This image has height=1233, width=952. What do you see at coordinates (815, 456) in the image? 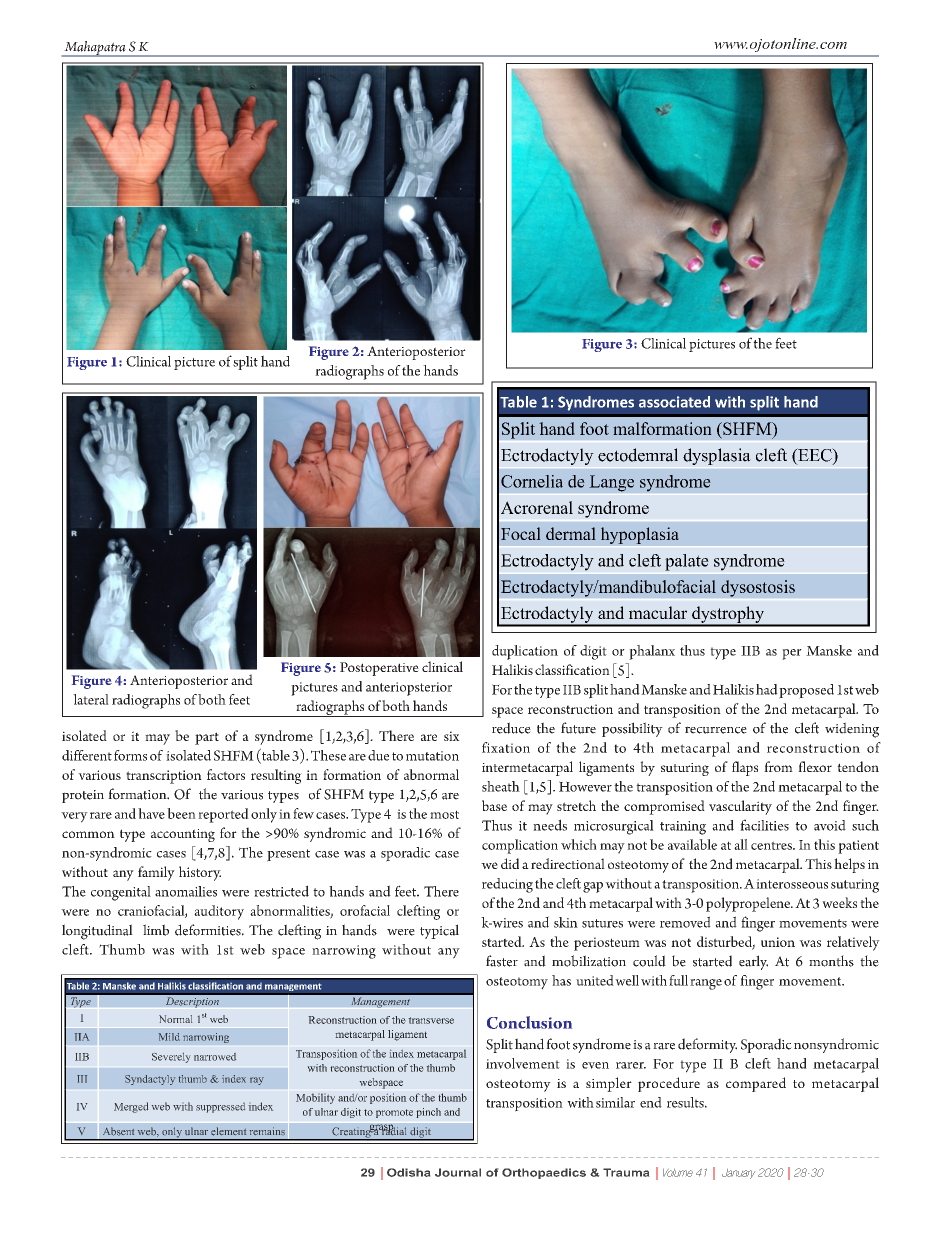
I see `EEC` at bounding box center [815, 456].
